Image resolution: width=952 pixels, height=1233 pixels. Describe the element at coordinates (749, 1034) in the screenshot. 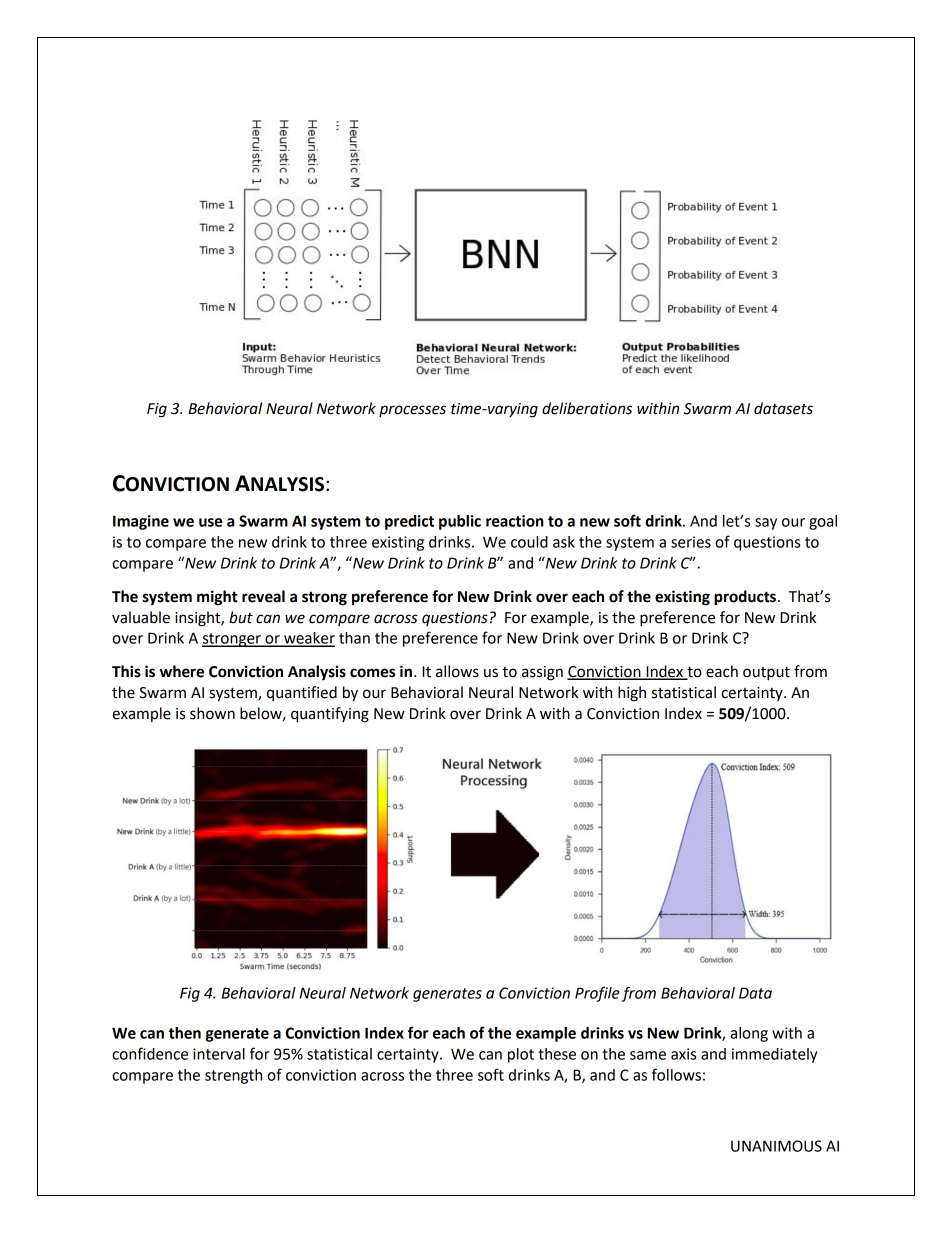

I see `along` at that location.
